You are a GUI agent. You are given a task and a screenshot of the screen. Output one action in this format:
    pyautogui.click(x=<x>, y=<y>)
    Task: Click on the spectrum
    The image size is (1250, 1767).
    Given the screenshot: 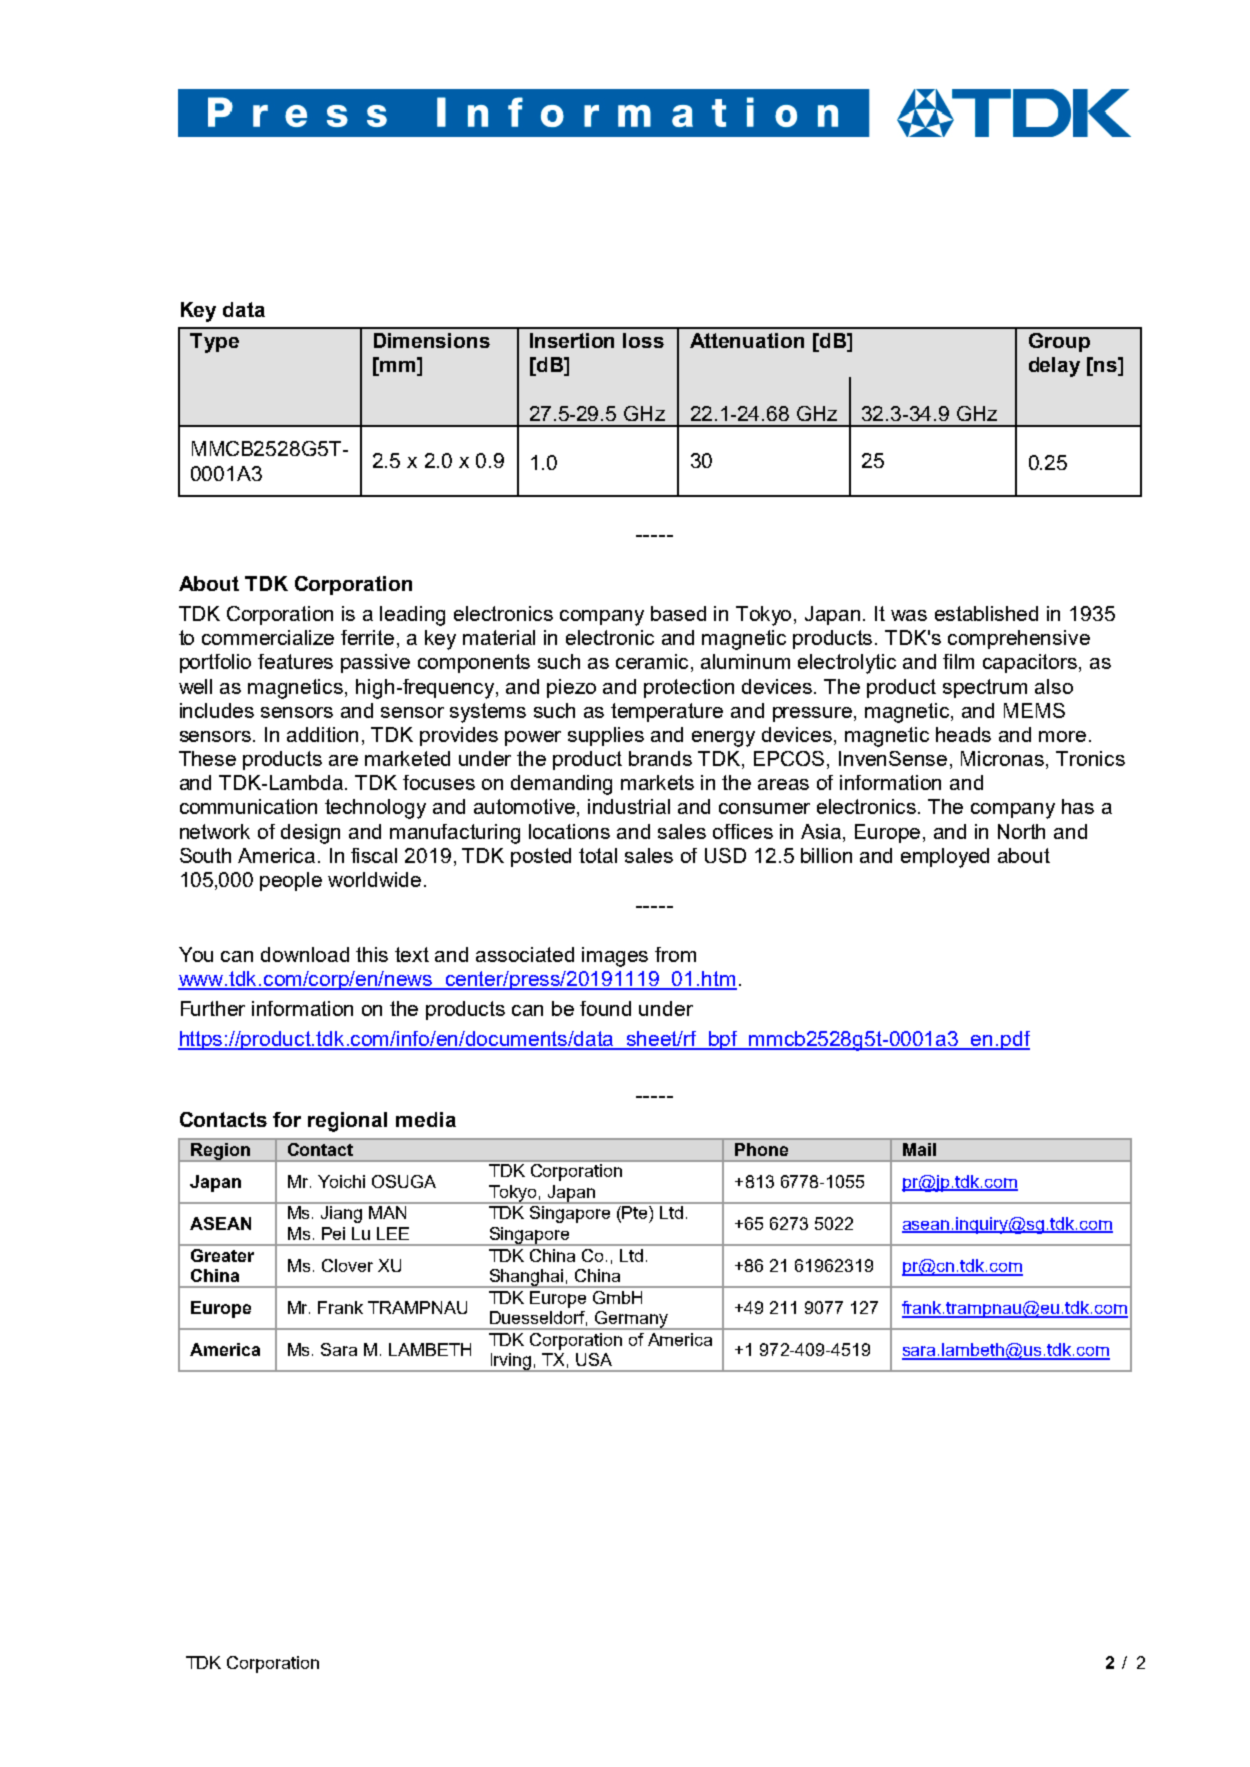 What is the action you would take?
    pyautogui.click(x=985, y=688)
